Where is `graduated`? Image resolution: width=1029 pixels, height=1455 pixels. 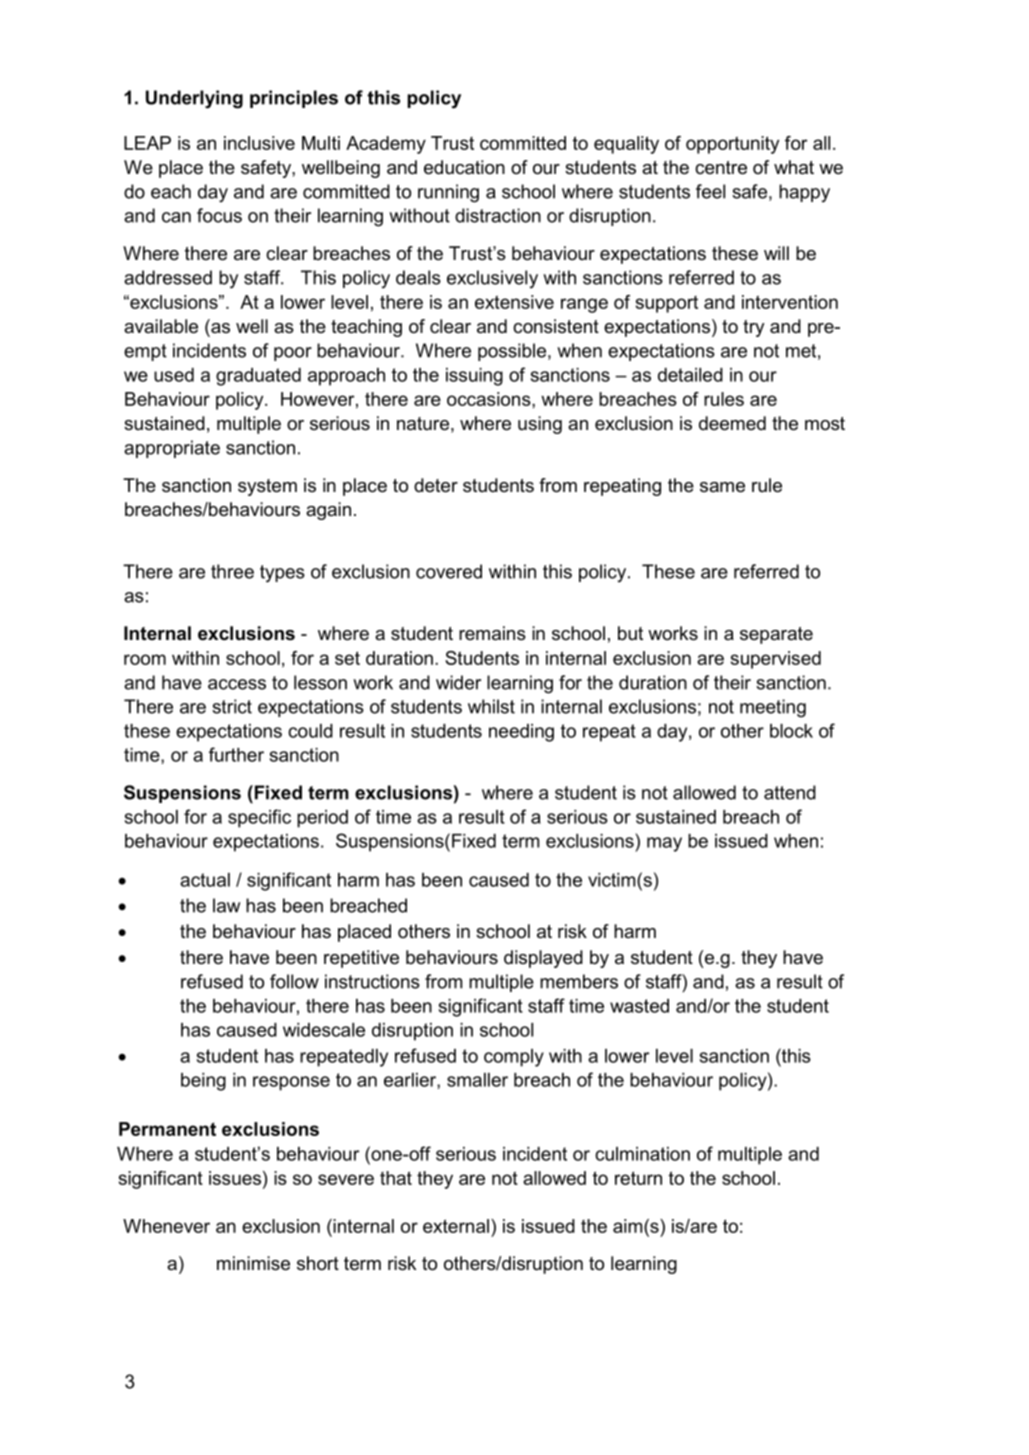 graduated is located at coordinates (258, 377).
